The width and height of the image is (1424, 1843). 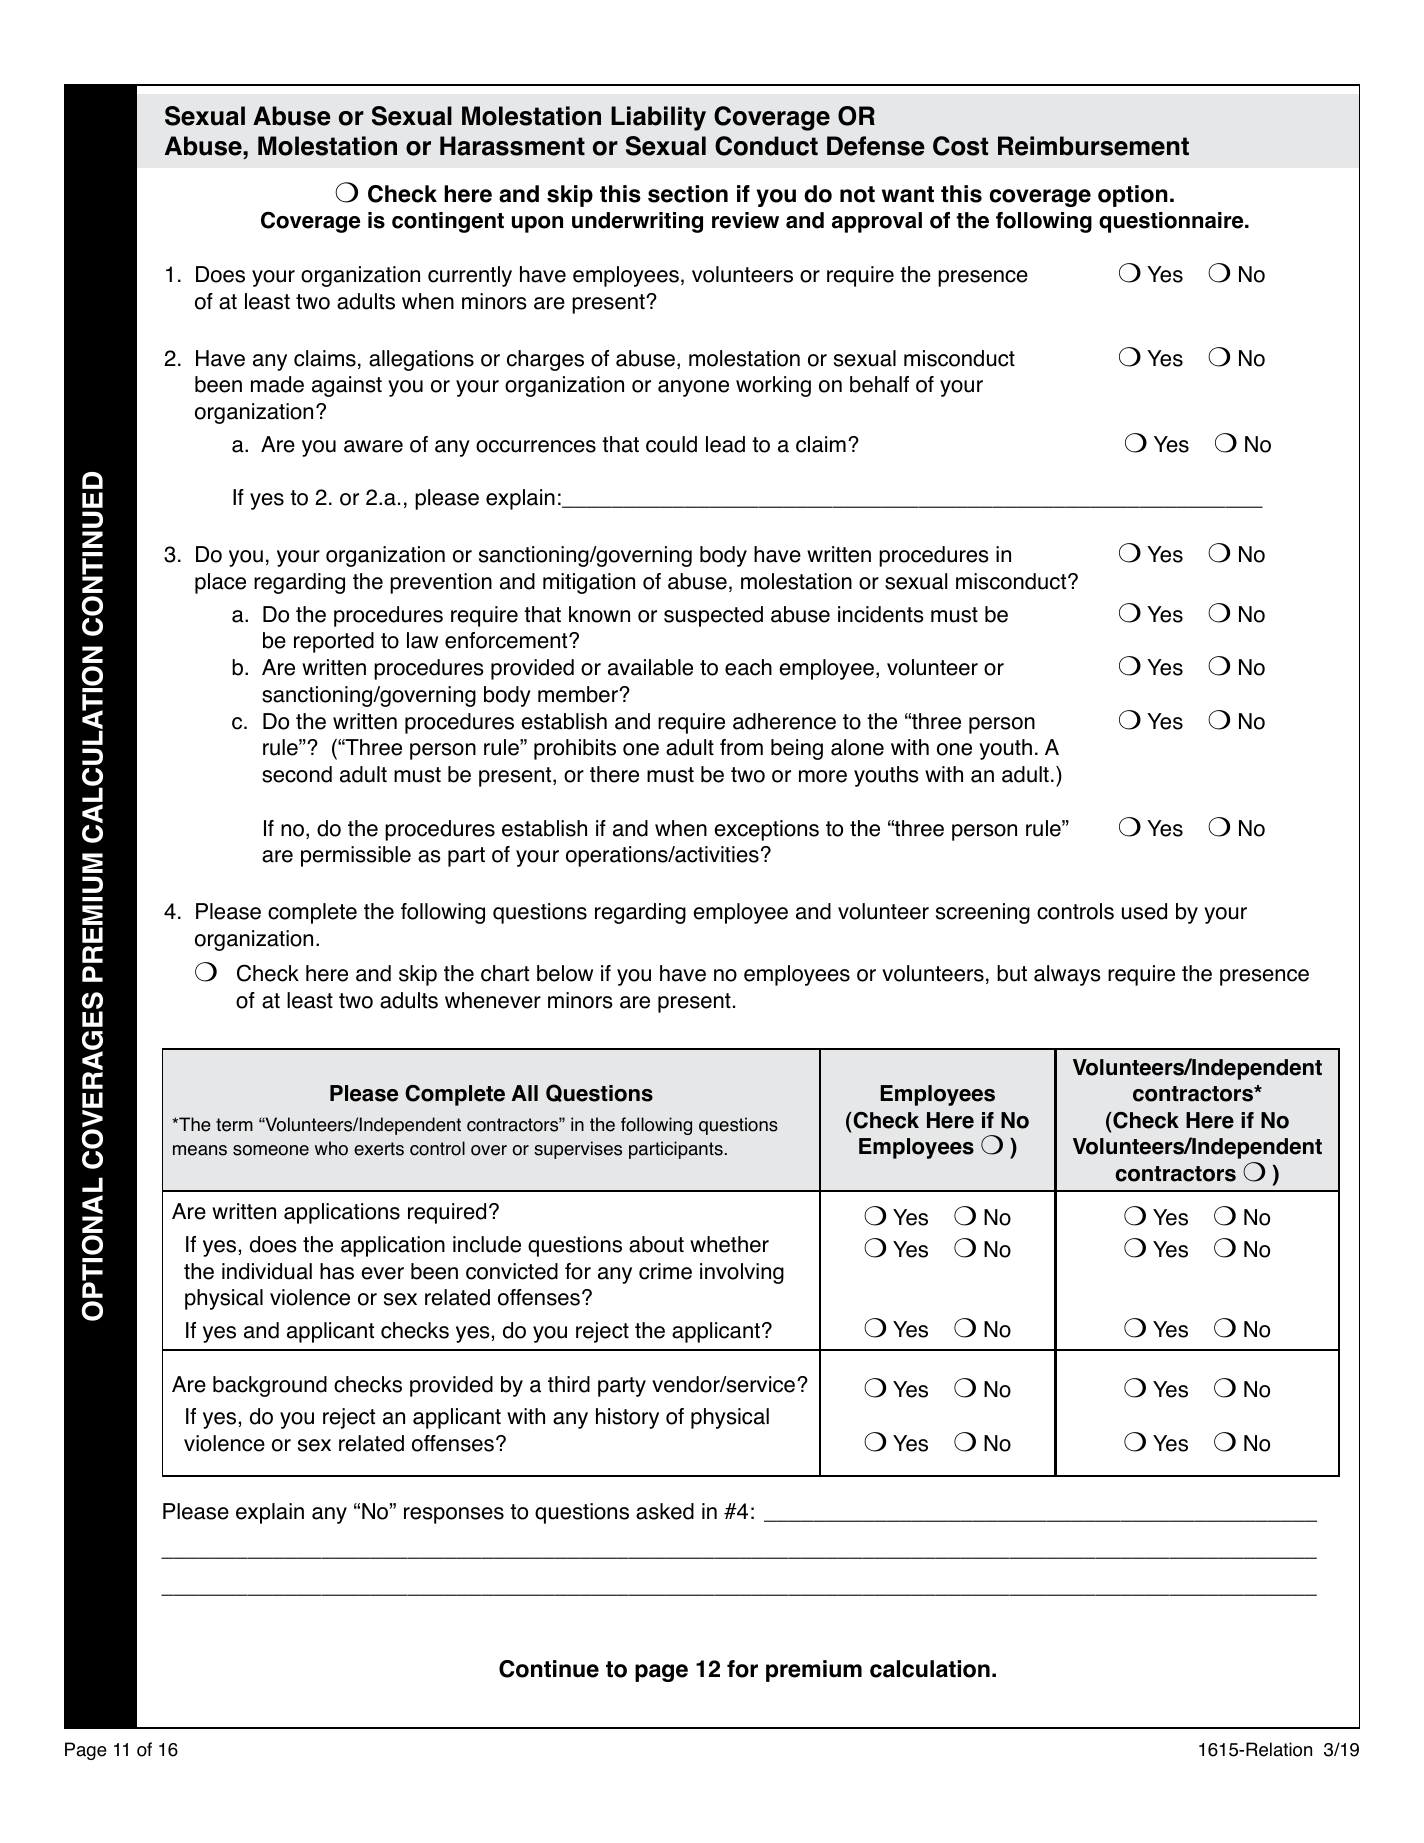 I want to click on asked, so click(x=665, y=1511).
